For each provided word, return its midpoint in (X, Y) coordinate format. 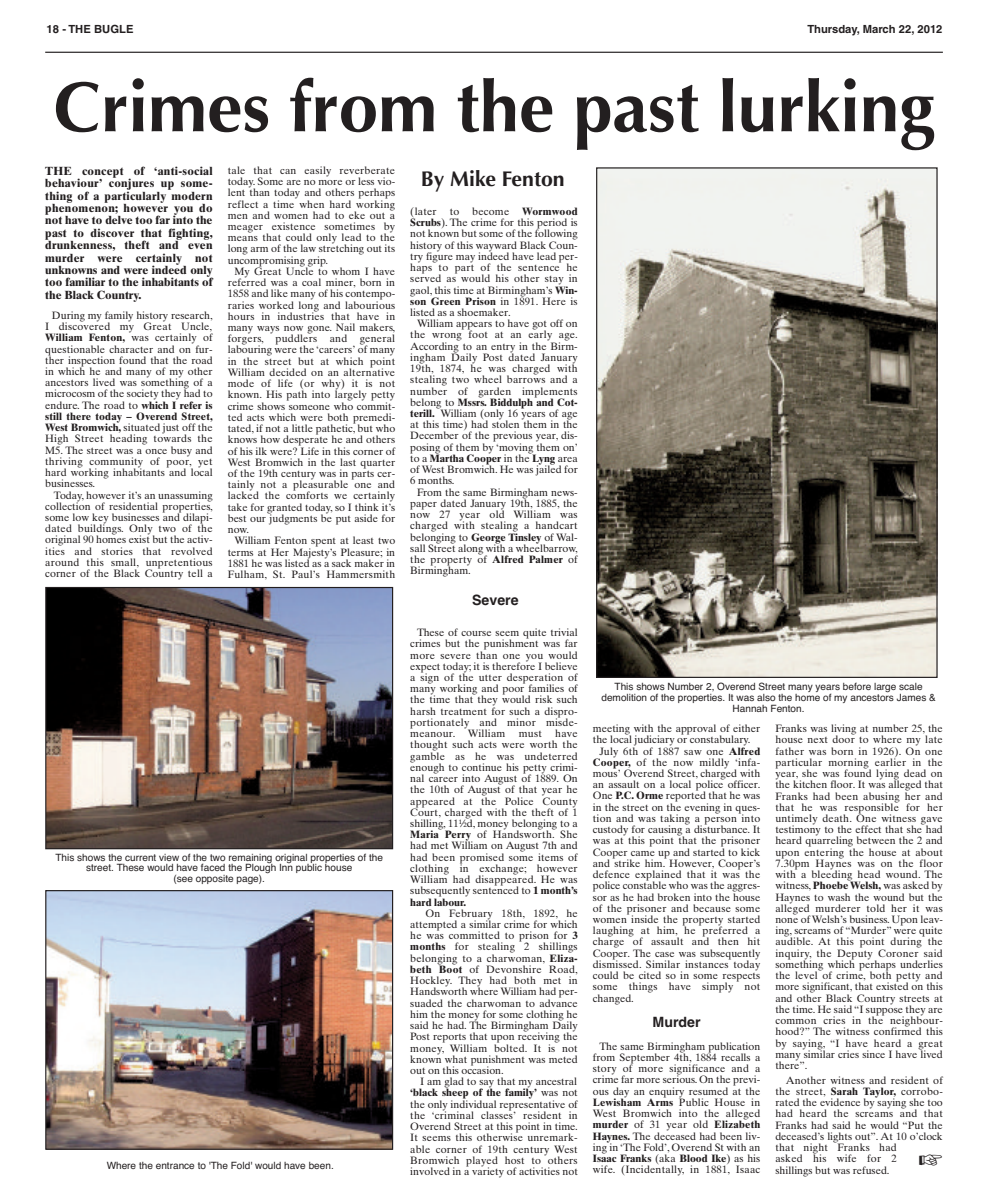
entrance (175, 1165)
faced (213, 867)
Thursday (833, 30)
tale (236, 170)
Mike (473, 178)
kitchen (810, 784)
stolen (505, 423)
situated (141, 427)
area (567, 459)
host (514, 1160)
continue (482, 767)
